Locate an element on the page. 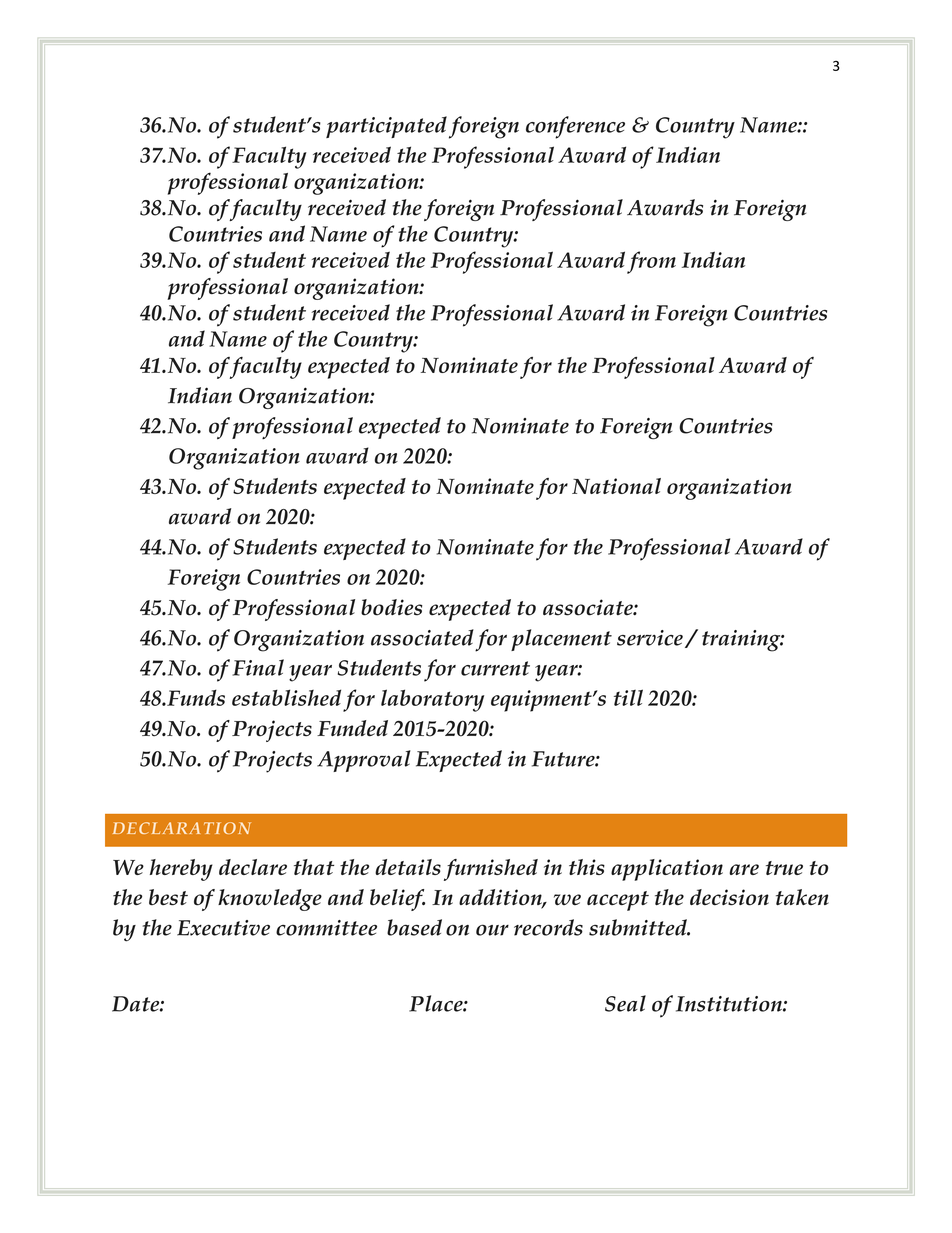 Image resolution: width=952 pixels, height=1233 pixels. Seal is located at coordinates (625, 1003).
